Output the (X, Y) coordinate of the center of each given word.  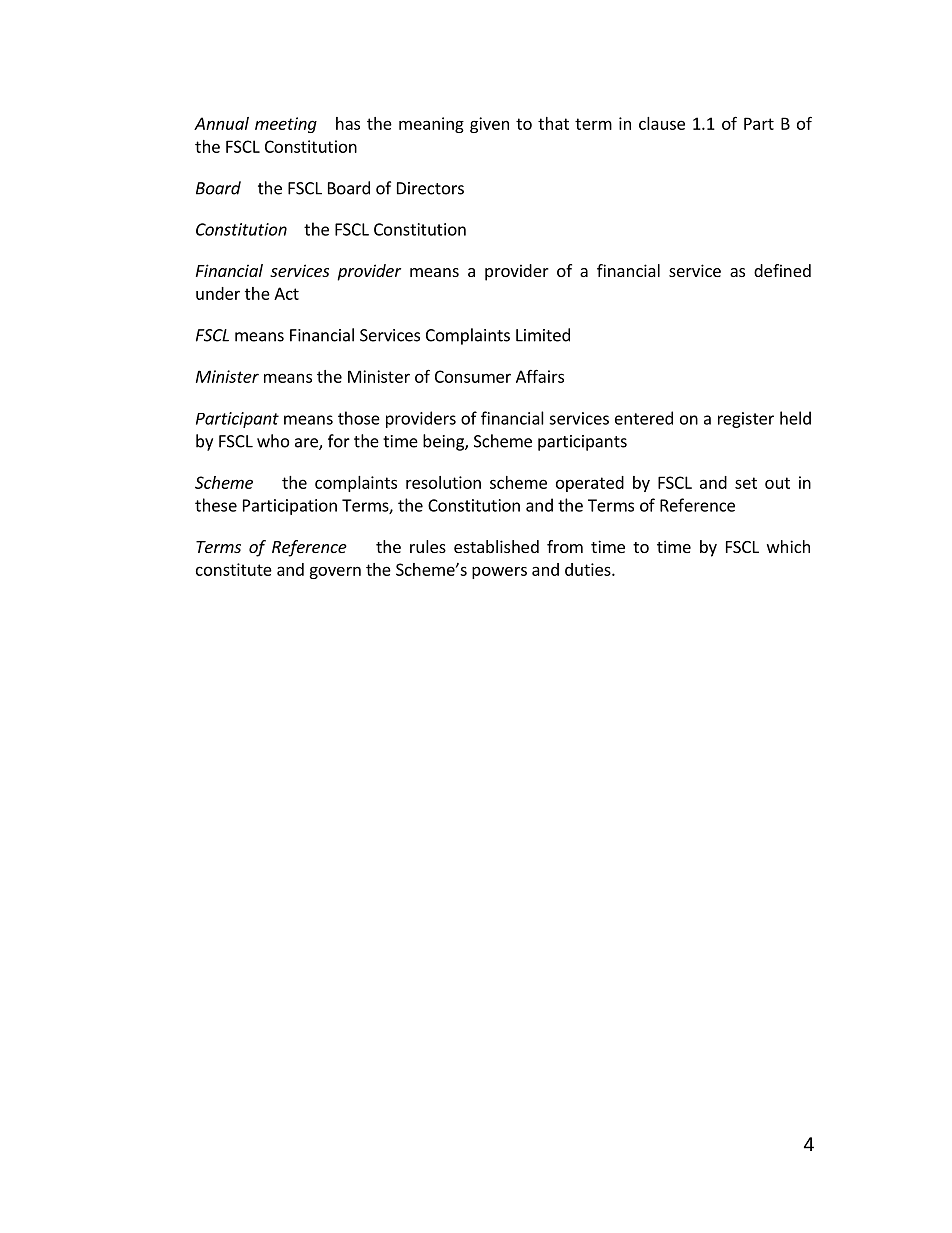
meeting (286, 125)
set (746, 483)
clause (662, 123)
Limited (543, 335)
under (218, 293)
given (489, 125)
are (307, 444)
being (444, 442)
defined (782, 270)
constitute (234, 569)
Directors (430, 188)
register (746, 420)
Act (286, 293)
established (496, 546)
